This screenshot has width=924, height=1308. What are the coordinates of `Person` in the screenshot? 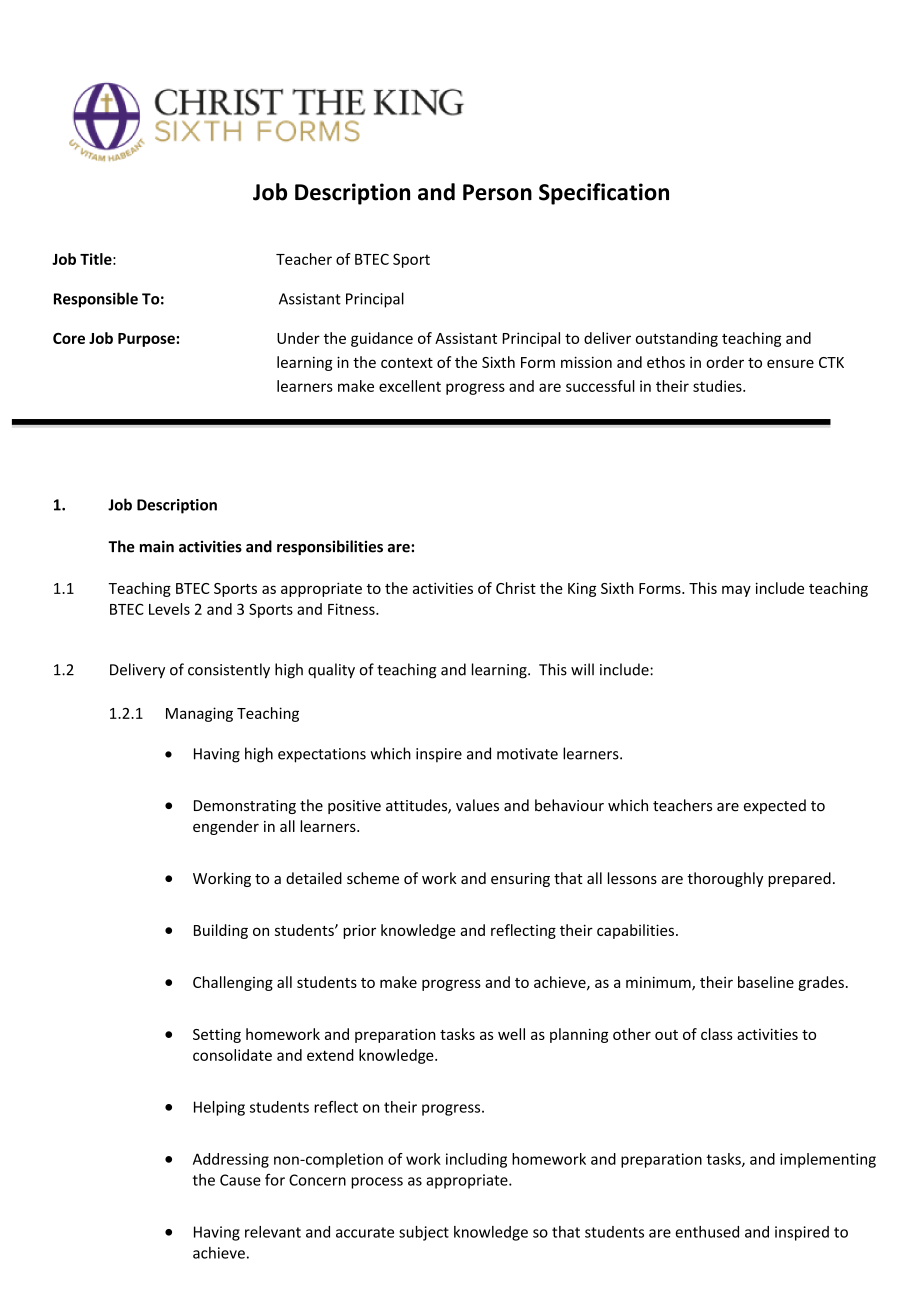 It's located at (497, 192).
